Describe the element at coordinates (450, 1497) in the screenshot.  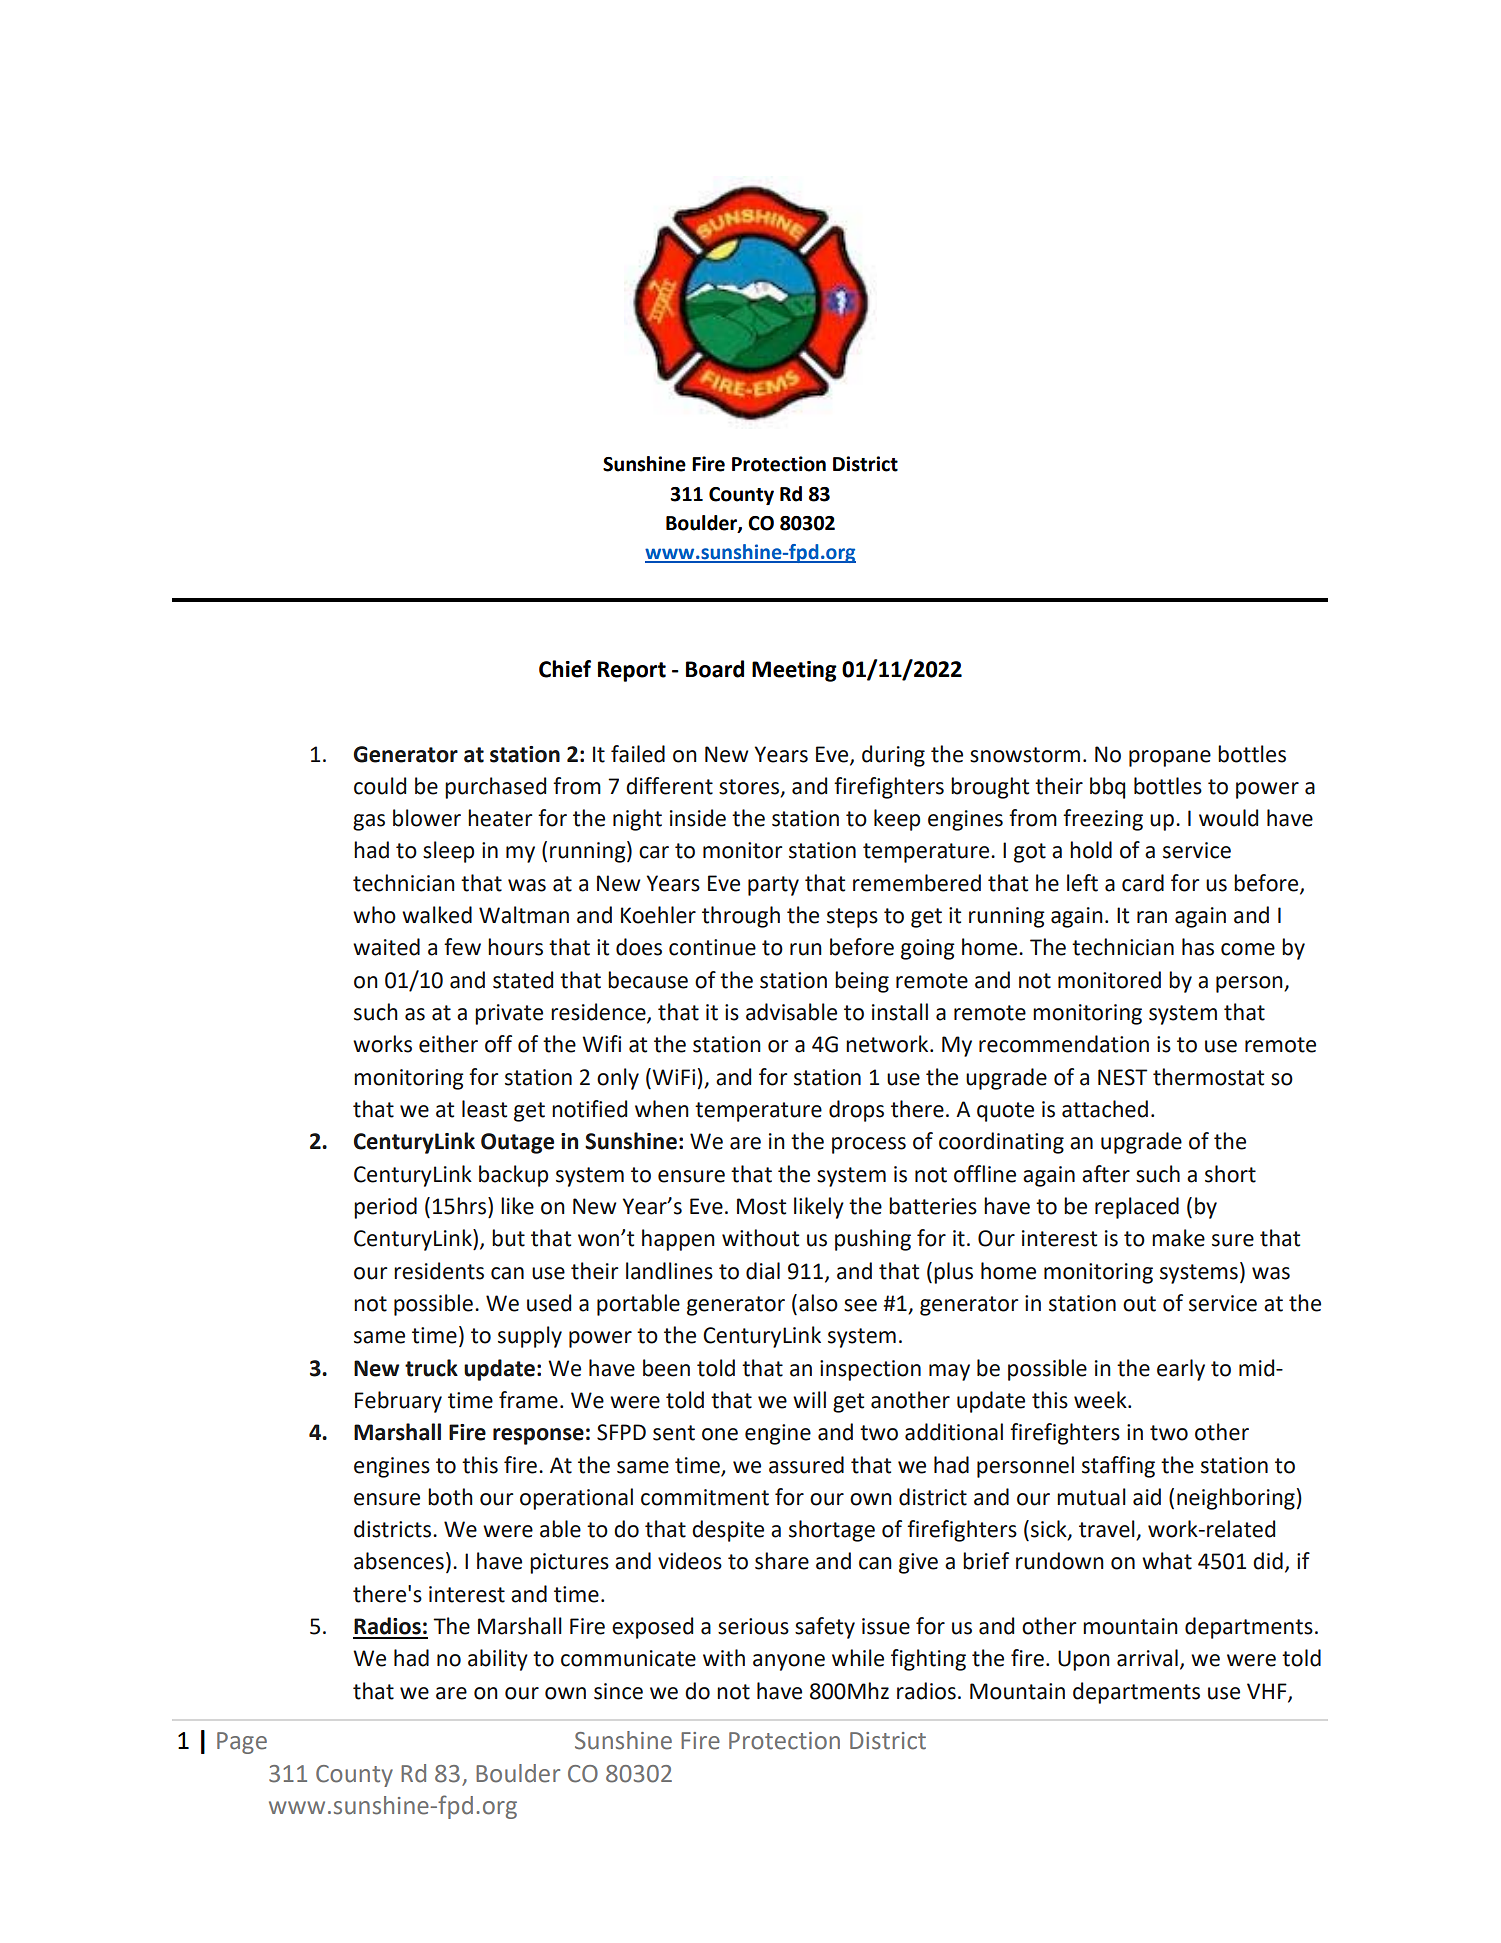
I see `both` at that location.
